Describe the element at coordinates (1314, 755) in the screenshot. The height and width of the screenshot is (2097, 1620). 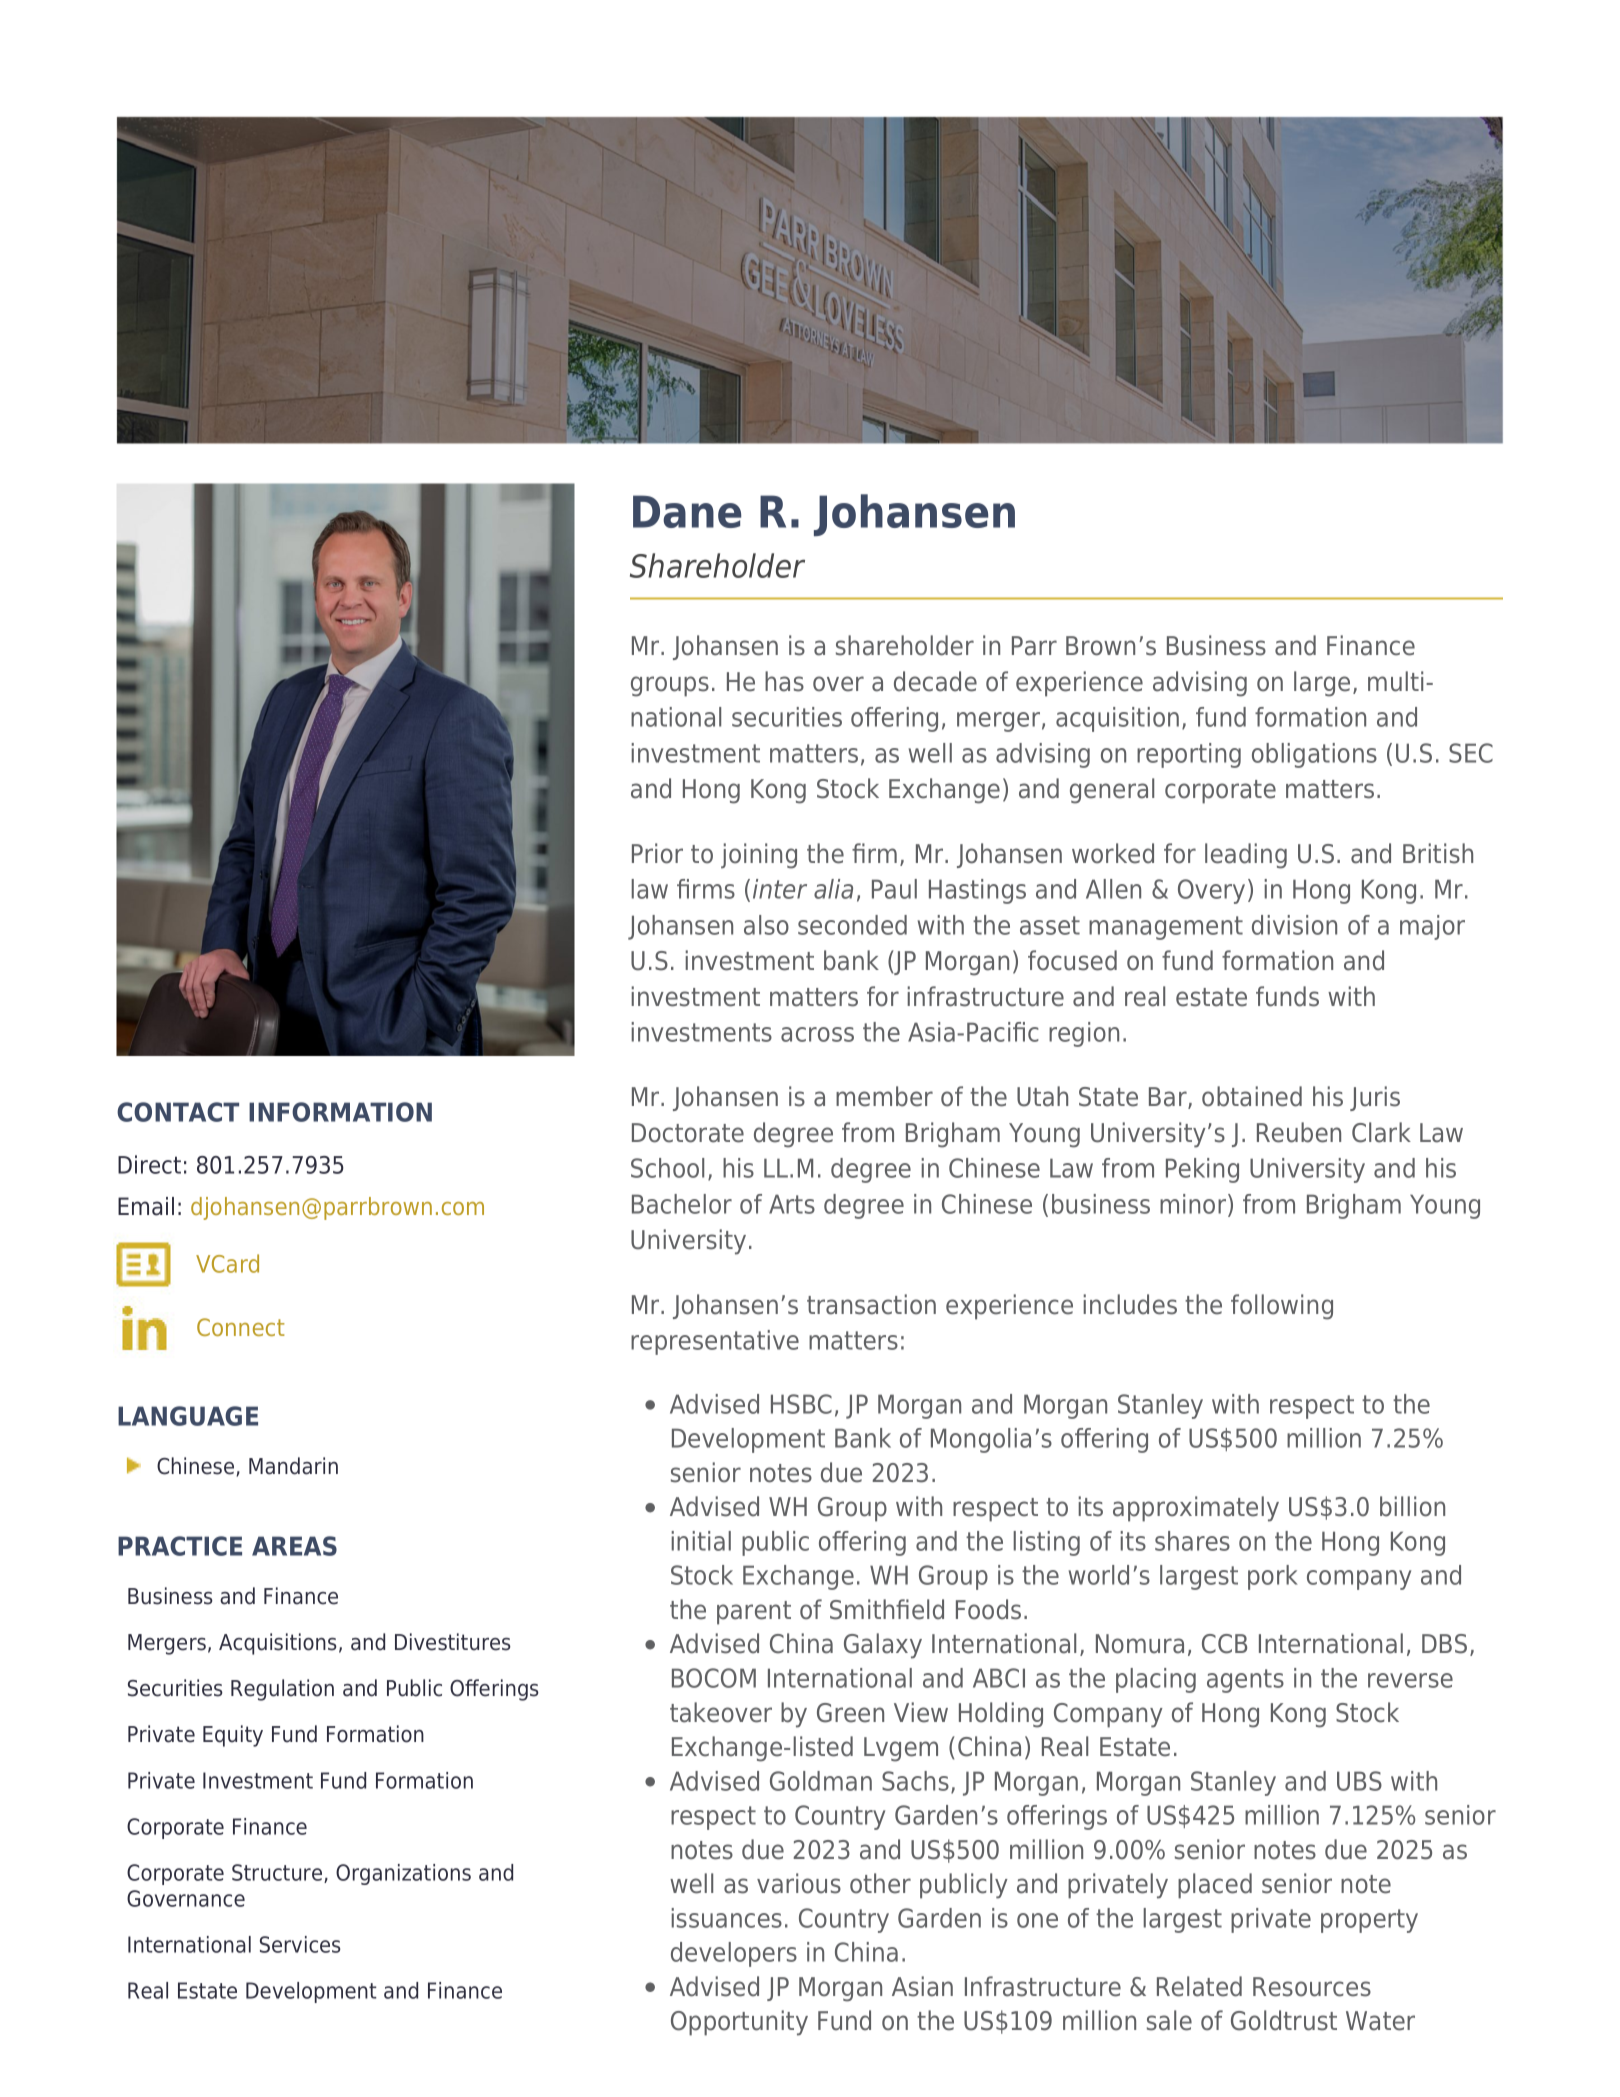
I see `obligations` at that location.
